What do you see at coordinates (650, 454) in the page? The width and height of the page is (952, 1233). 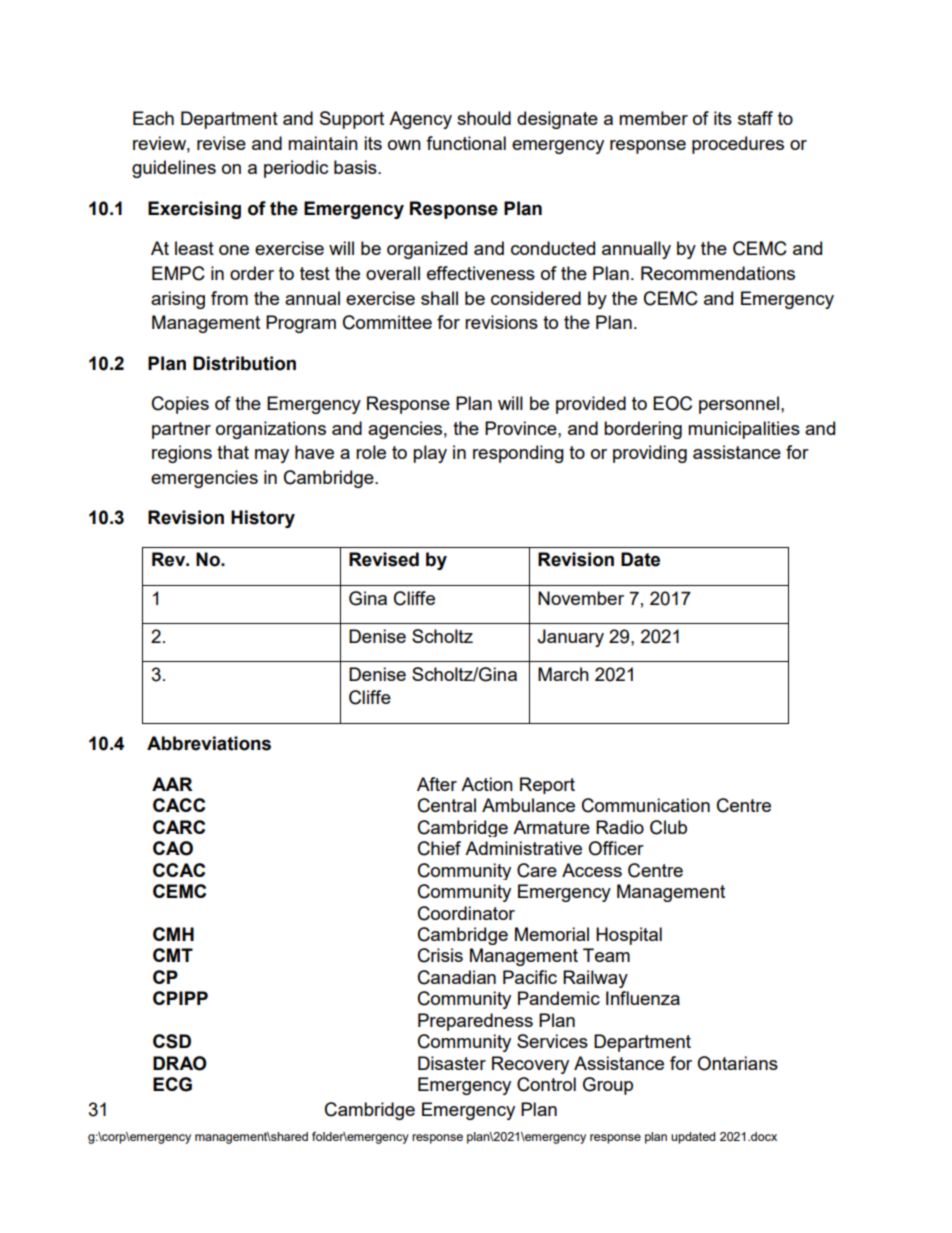 I see `providing` at bounding box center [650, 454].
